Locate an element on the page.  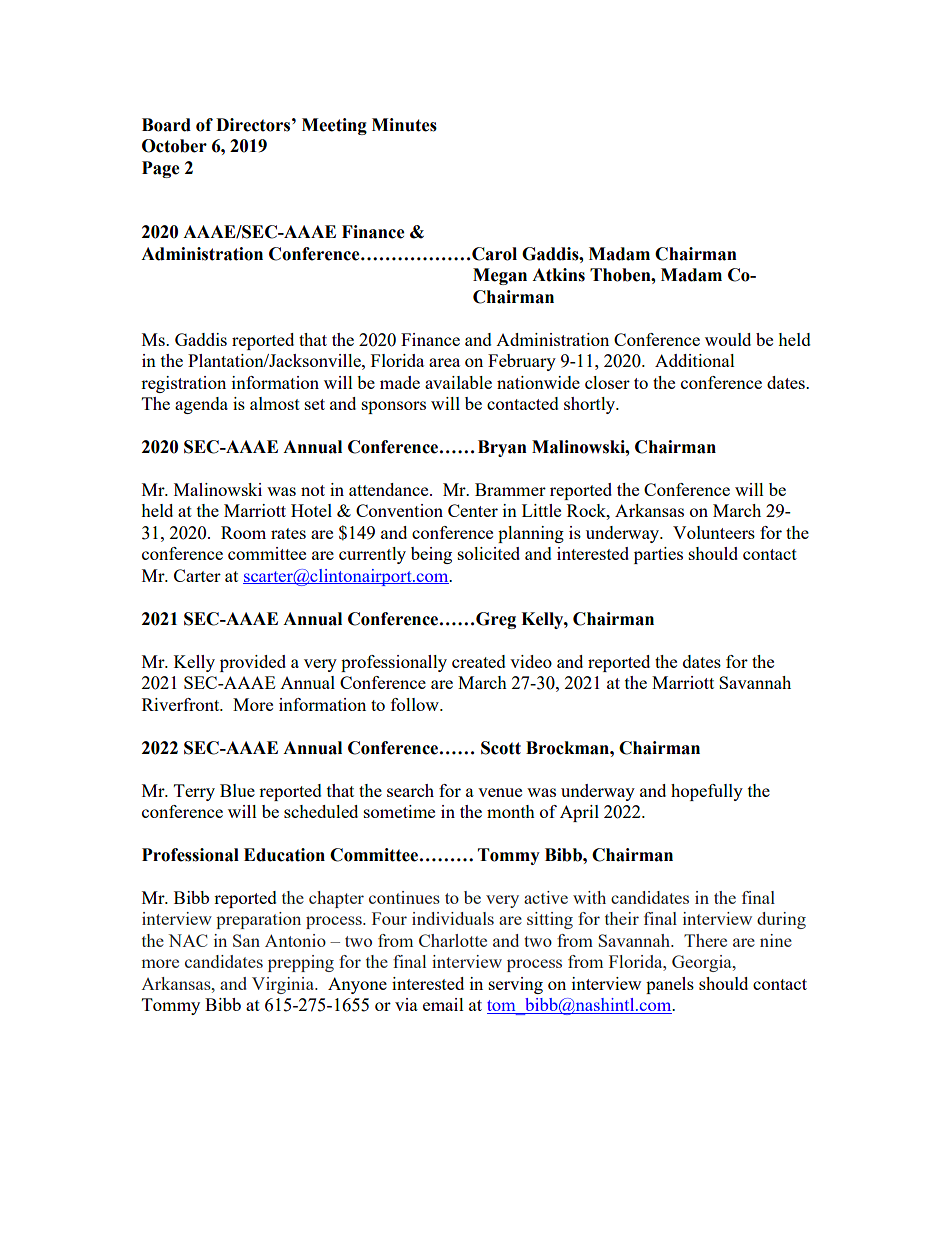
Georgia is located at coordinates (703, 963).
